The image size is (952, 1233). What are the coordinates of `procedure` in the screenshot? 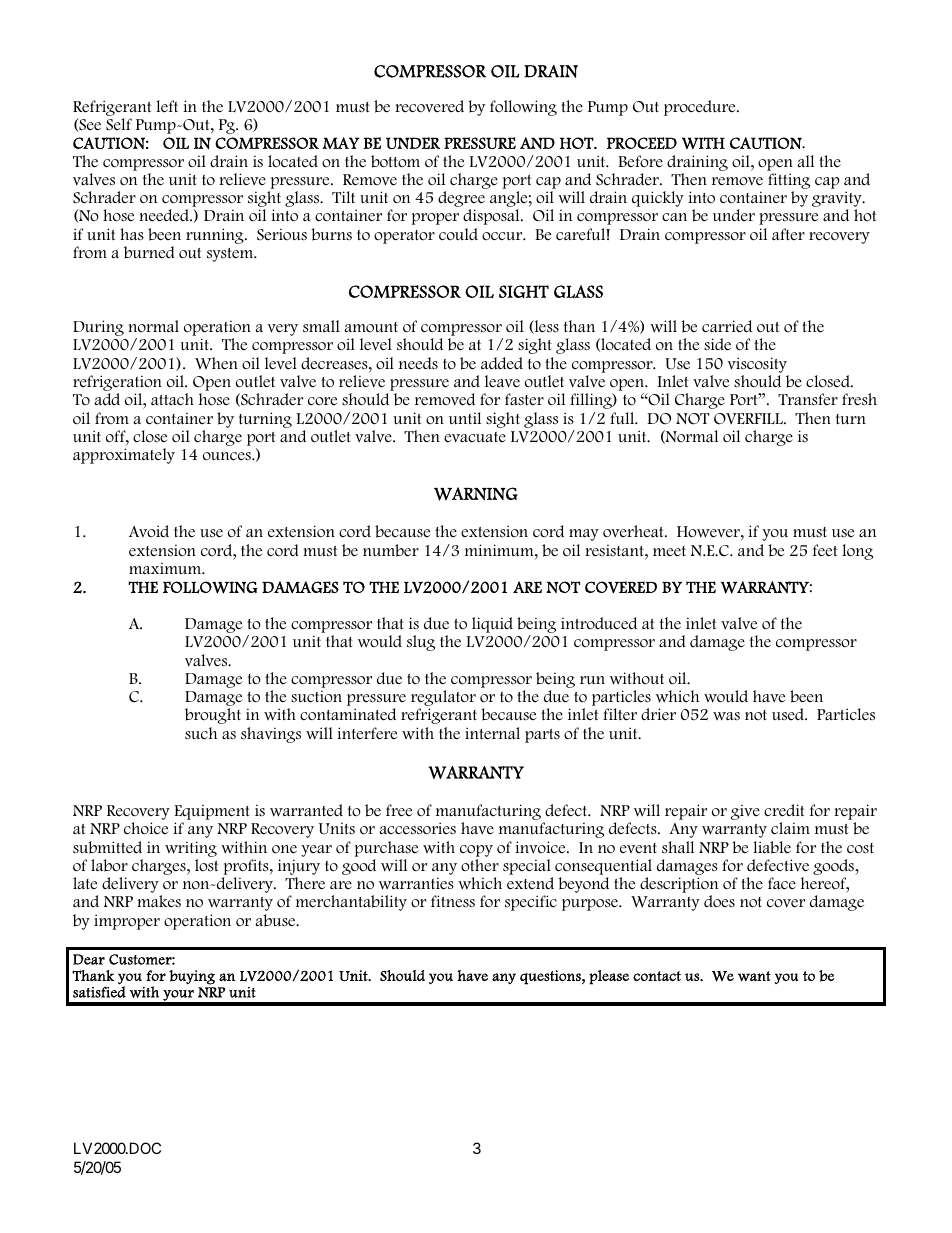 It's located at (701, 108).
